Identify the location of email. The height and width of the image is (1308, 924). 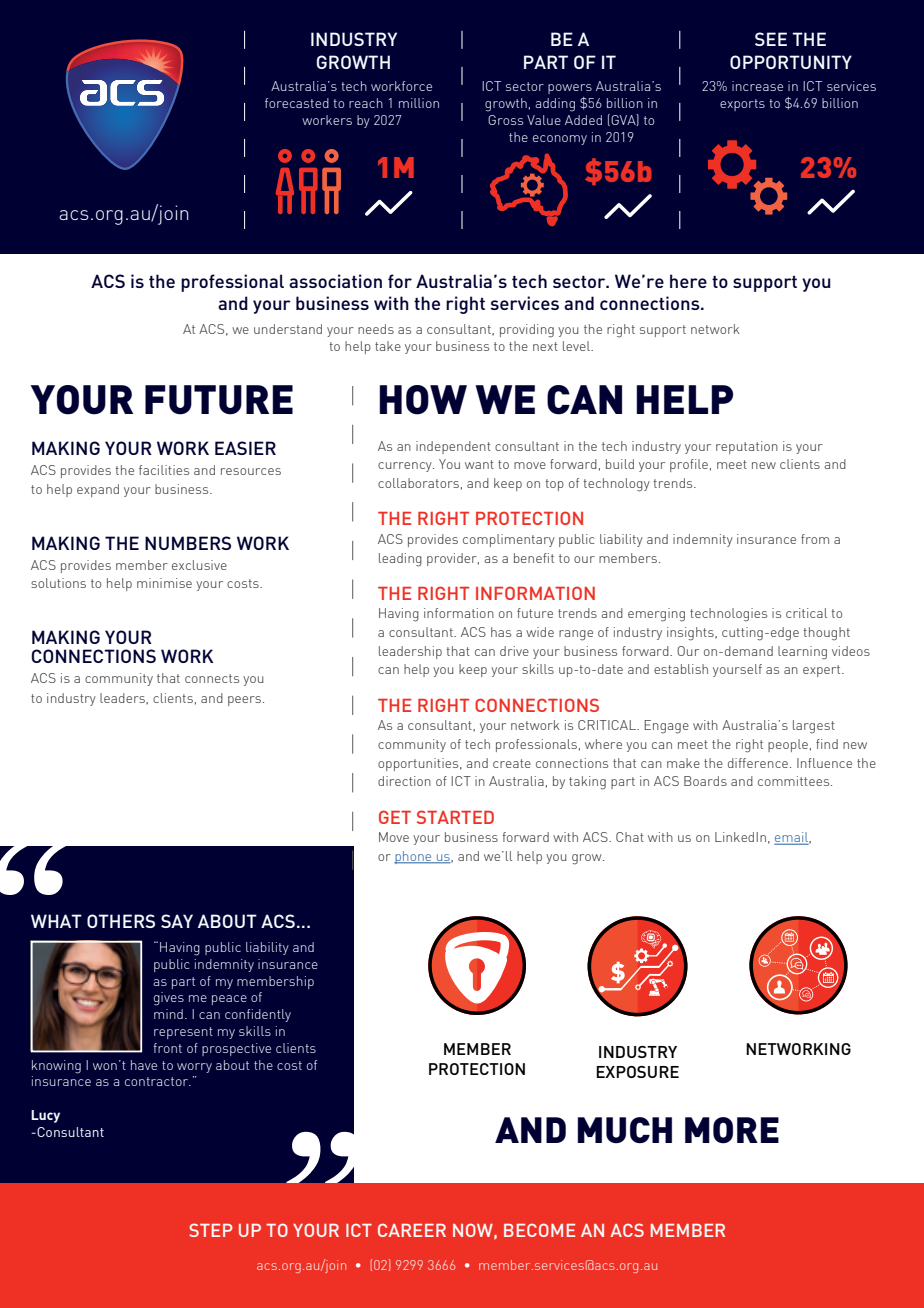
(792, 838).
